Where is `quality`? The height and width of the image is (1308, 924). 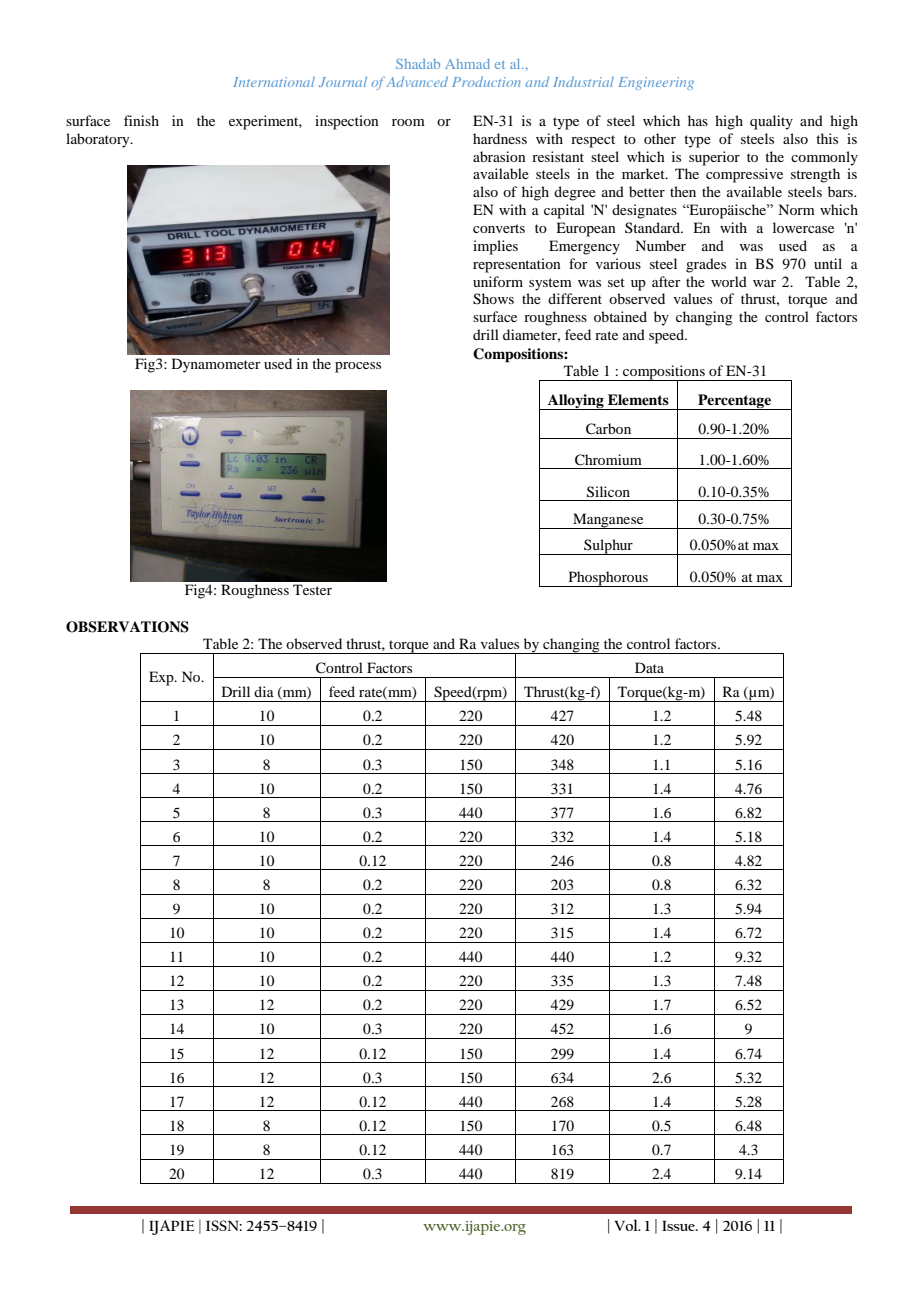
quality is located at coordinates (771, 122).
